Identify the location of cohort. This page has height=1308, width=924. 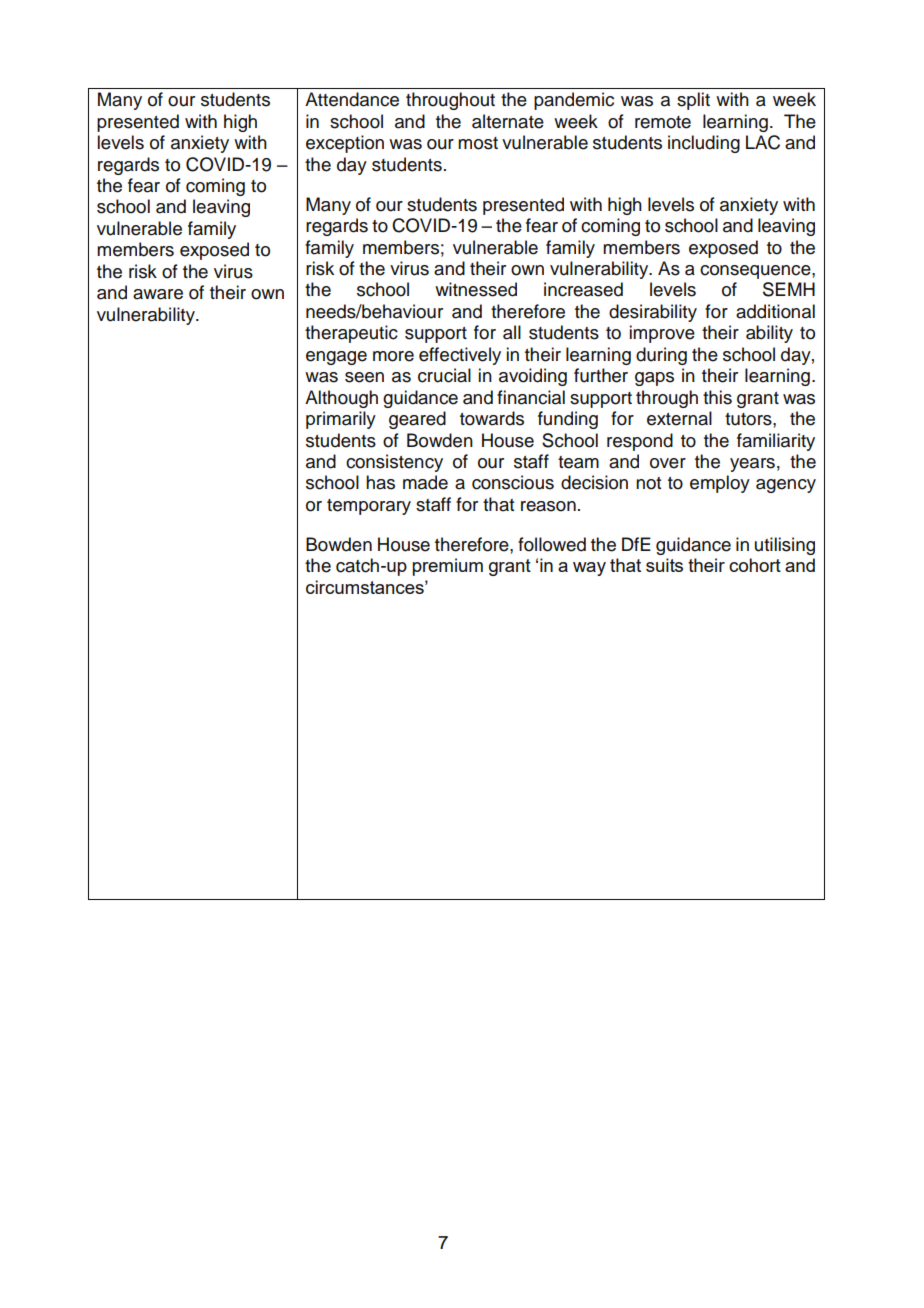
(755, 565).
